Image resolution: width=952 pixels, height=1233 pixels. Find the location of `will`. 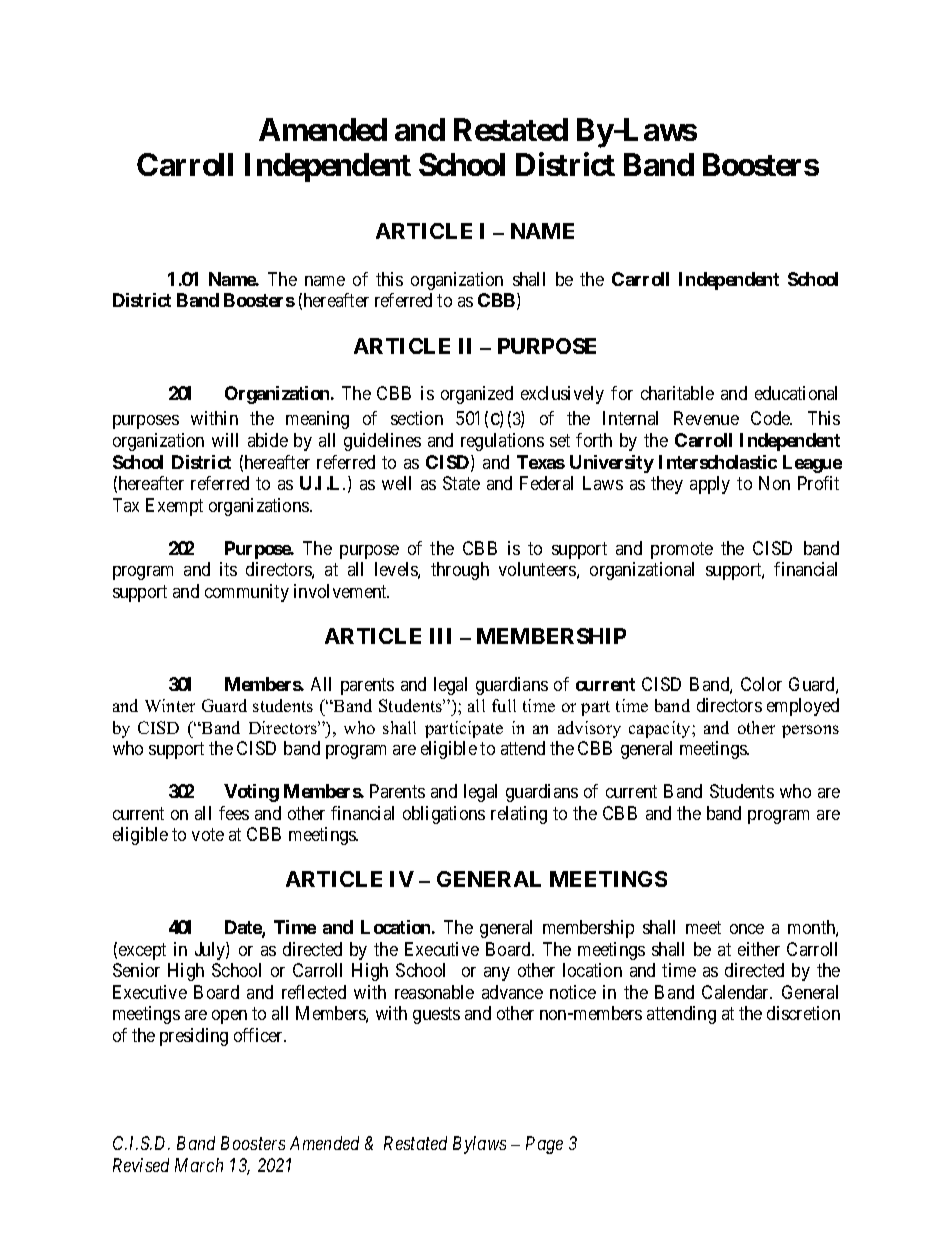

will is located at coordinates (225, 440).
